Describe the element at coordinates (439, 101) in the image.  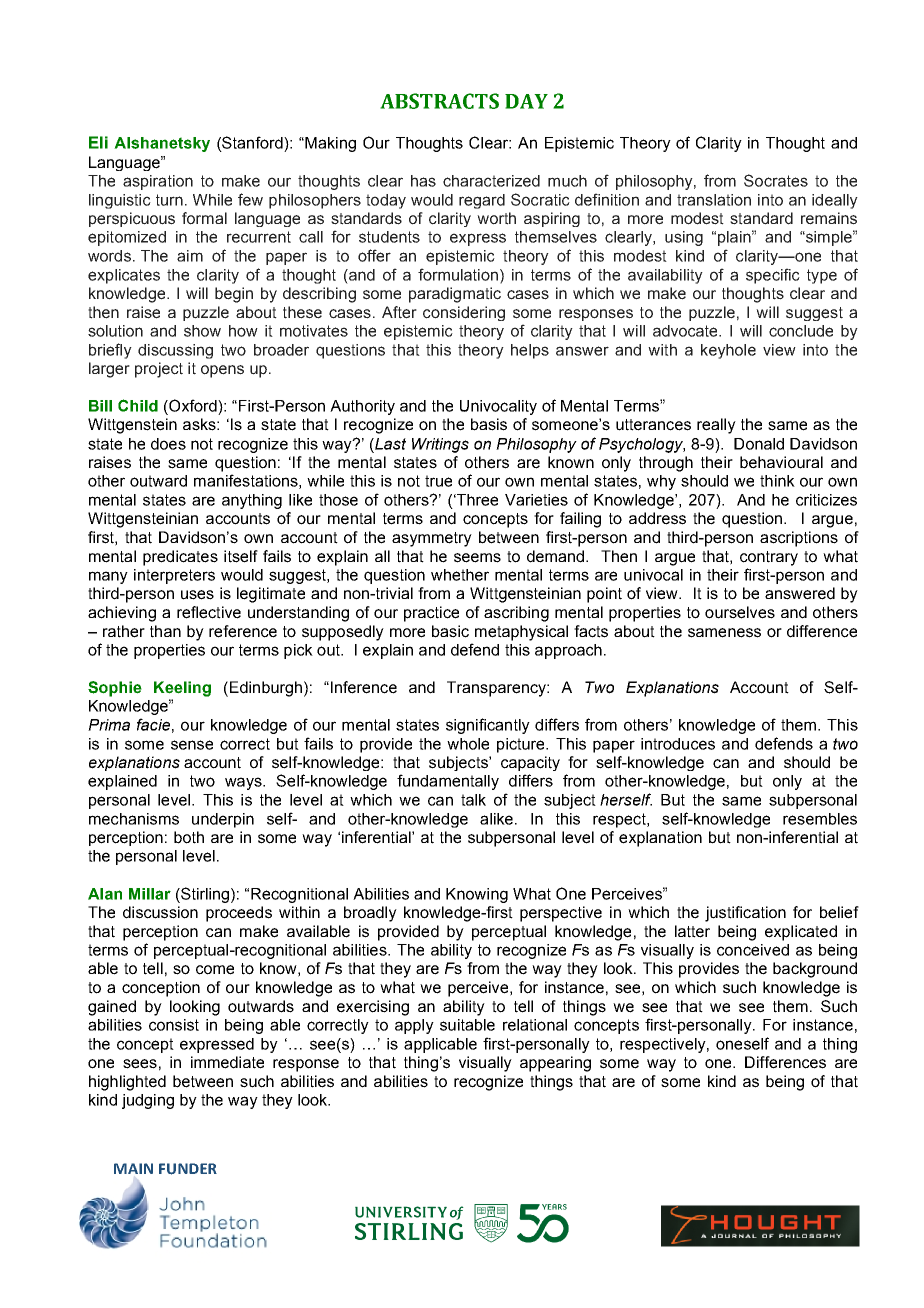
I see `ABSTRACTS` at that location.
